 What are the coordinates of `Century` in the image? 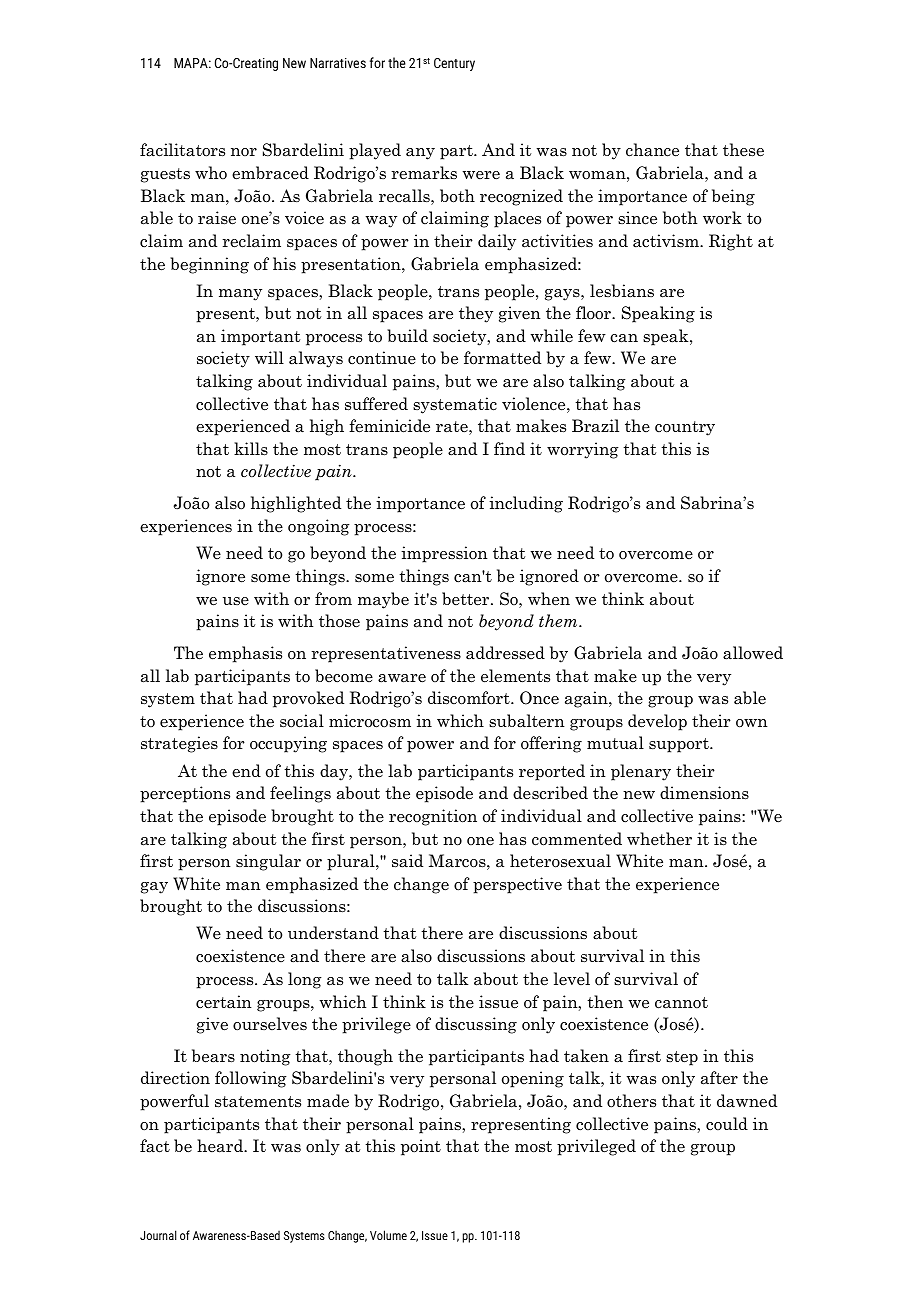 It's located at (454, 64).
